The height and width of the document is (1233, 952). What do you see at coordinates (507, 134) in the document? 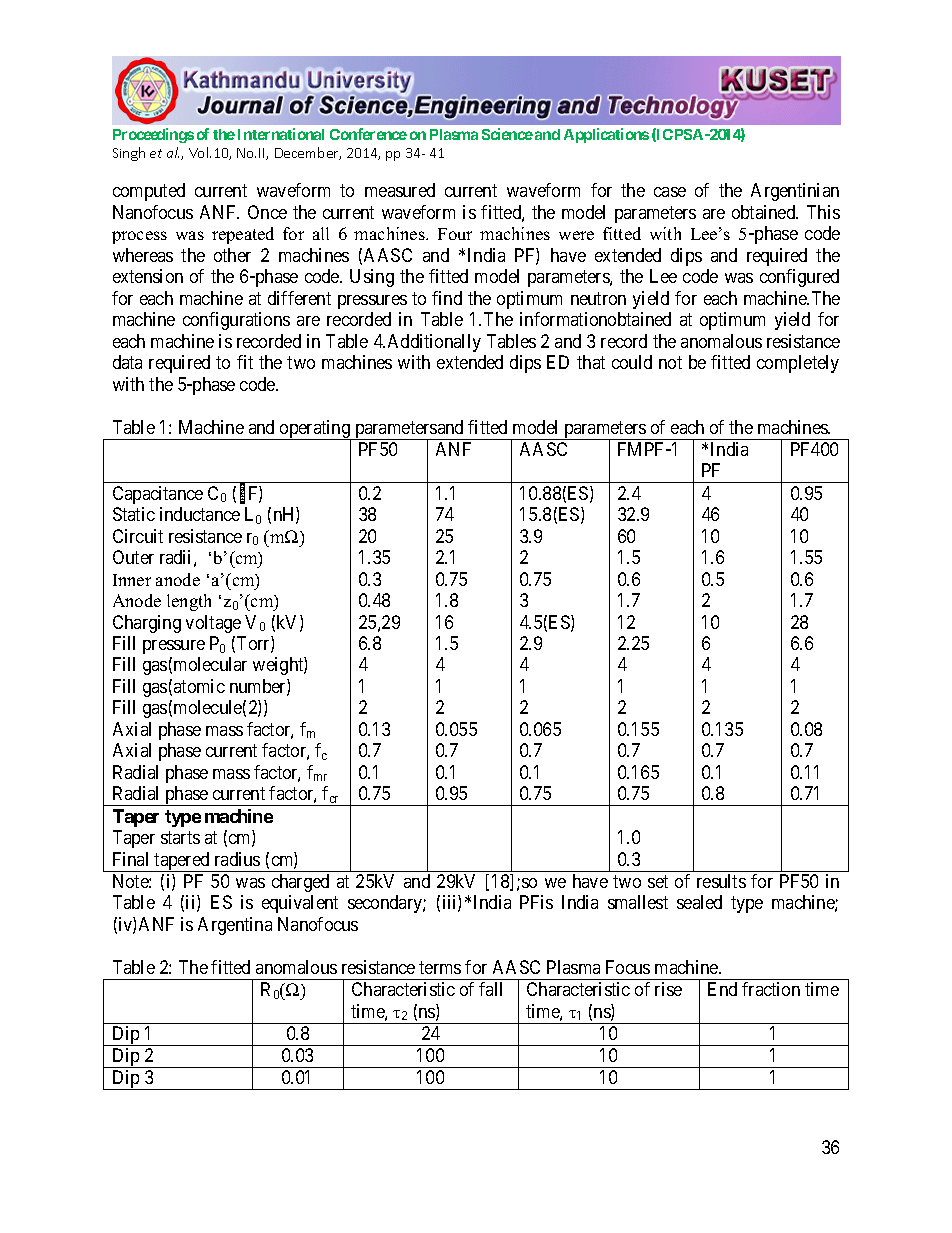
I see `Science` at bounding box center [507, 134].
